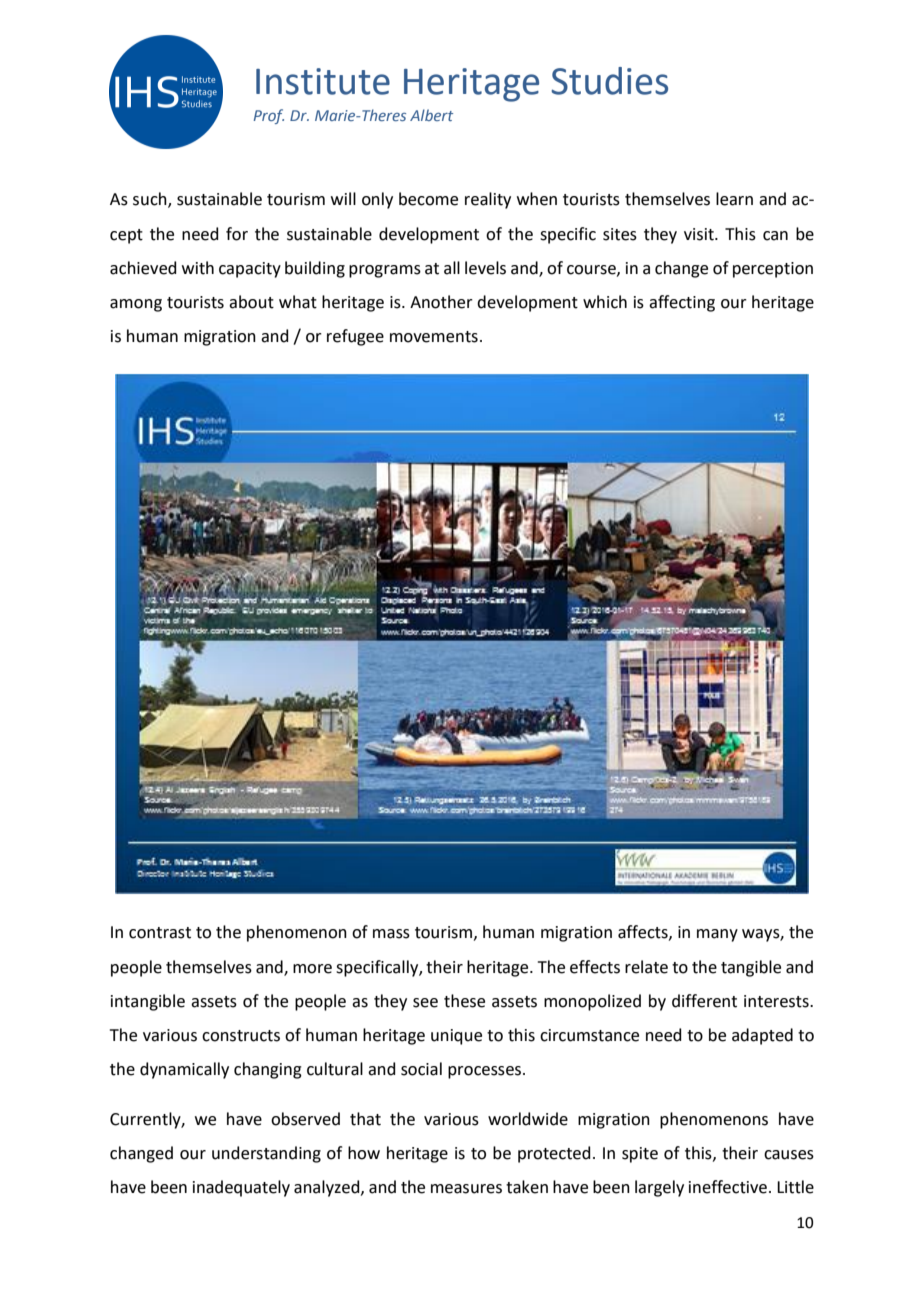 This image has height=1308, width=924. I want to click on Prof, so click(269, 116).
